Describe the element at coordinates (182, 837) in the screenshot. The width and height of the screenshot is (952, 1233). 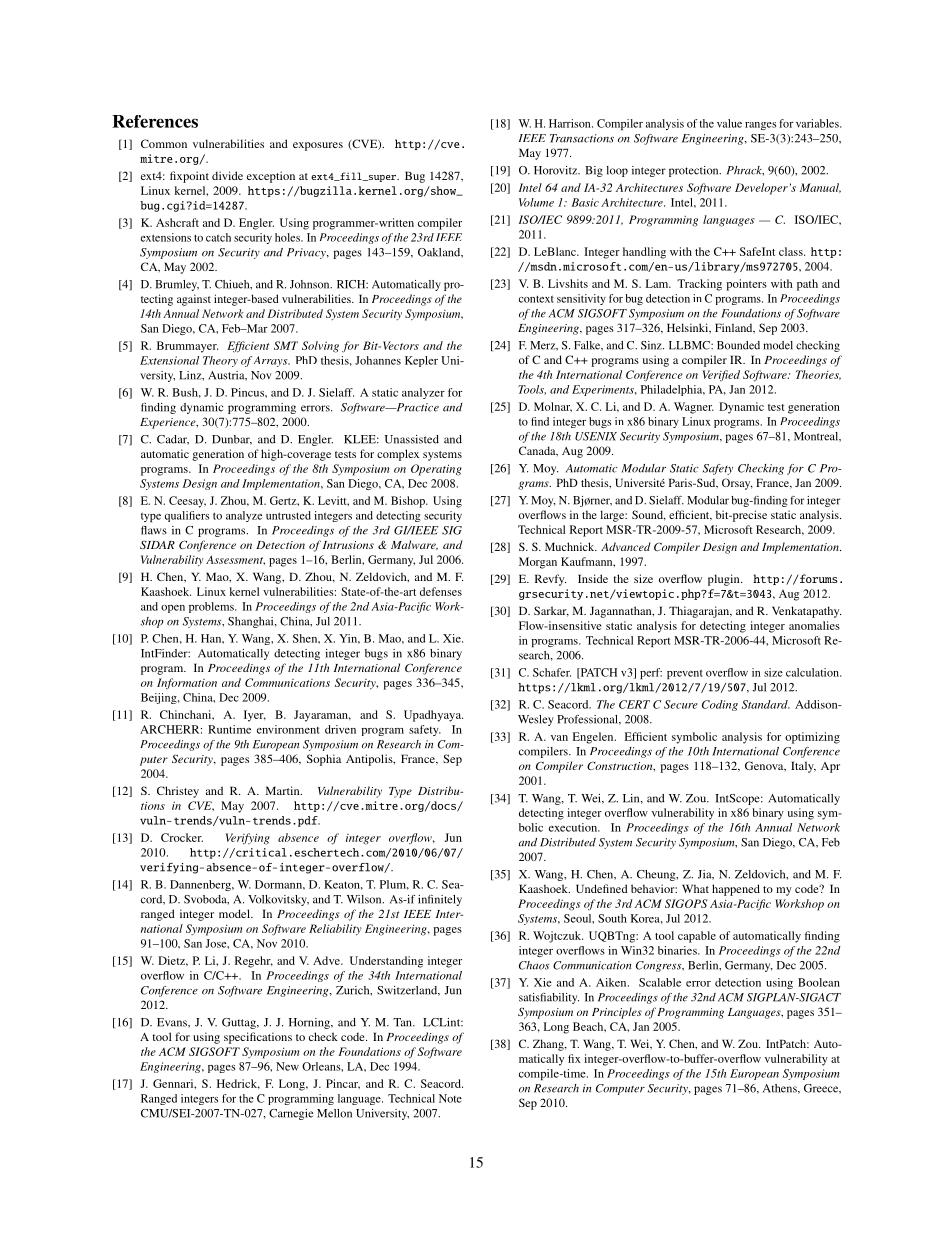
I see `Crocker` at that location.
